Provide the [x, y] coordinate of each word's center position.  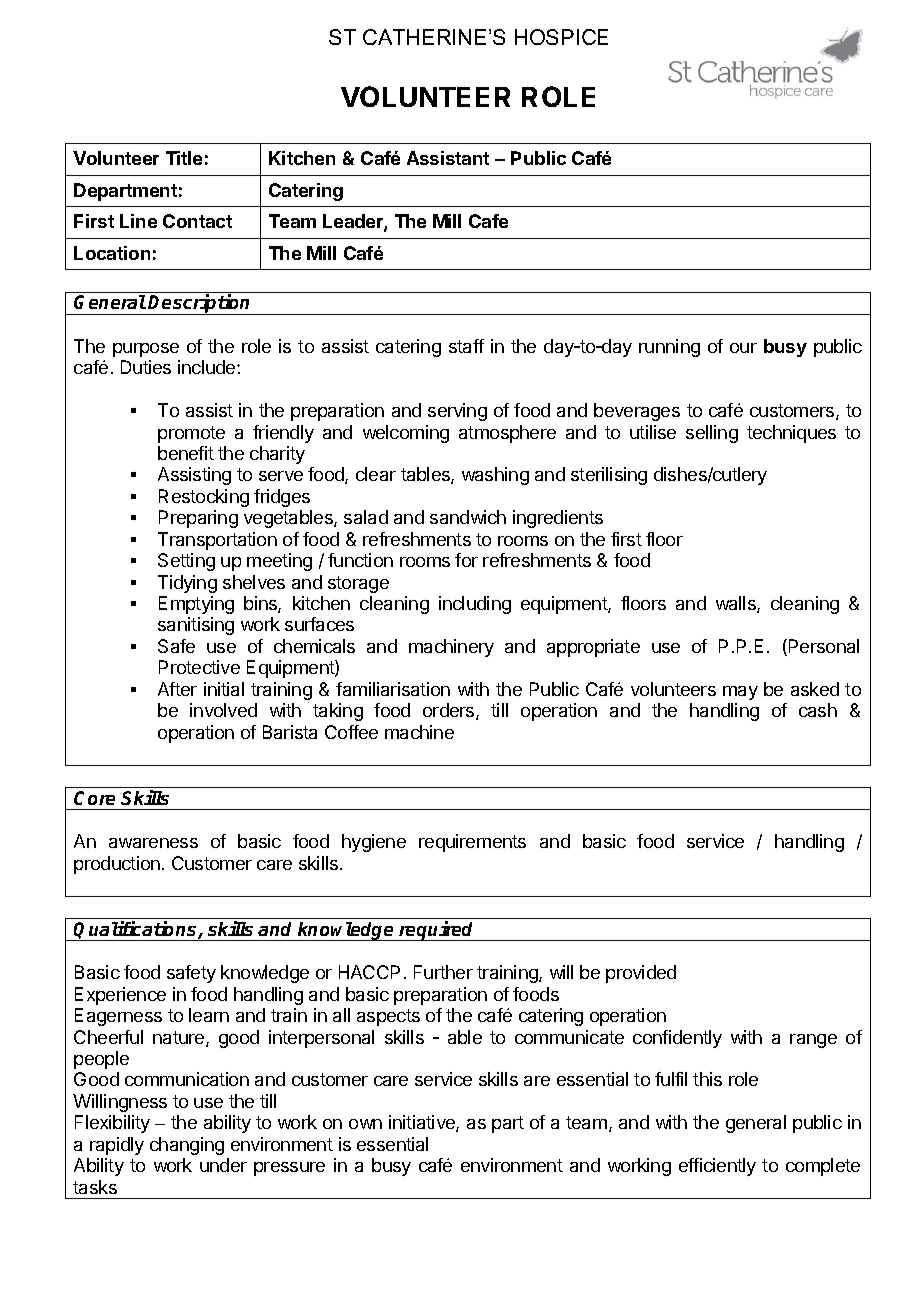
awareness [153, 843]
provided [641, 974]
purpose [146, 350]
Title [184, 158]
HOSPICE [561, 37]
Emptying [196, 605]
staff [466, 346]
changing [187, 1146]
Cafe [488, 221]
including [475, 605]
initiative [423, 1123]
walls [737, 604]
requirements [472, 843]
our [743, 348]
